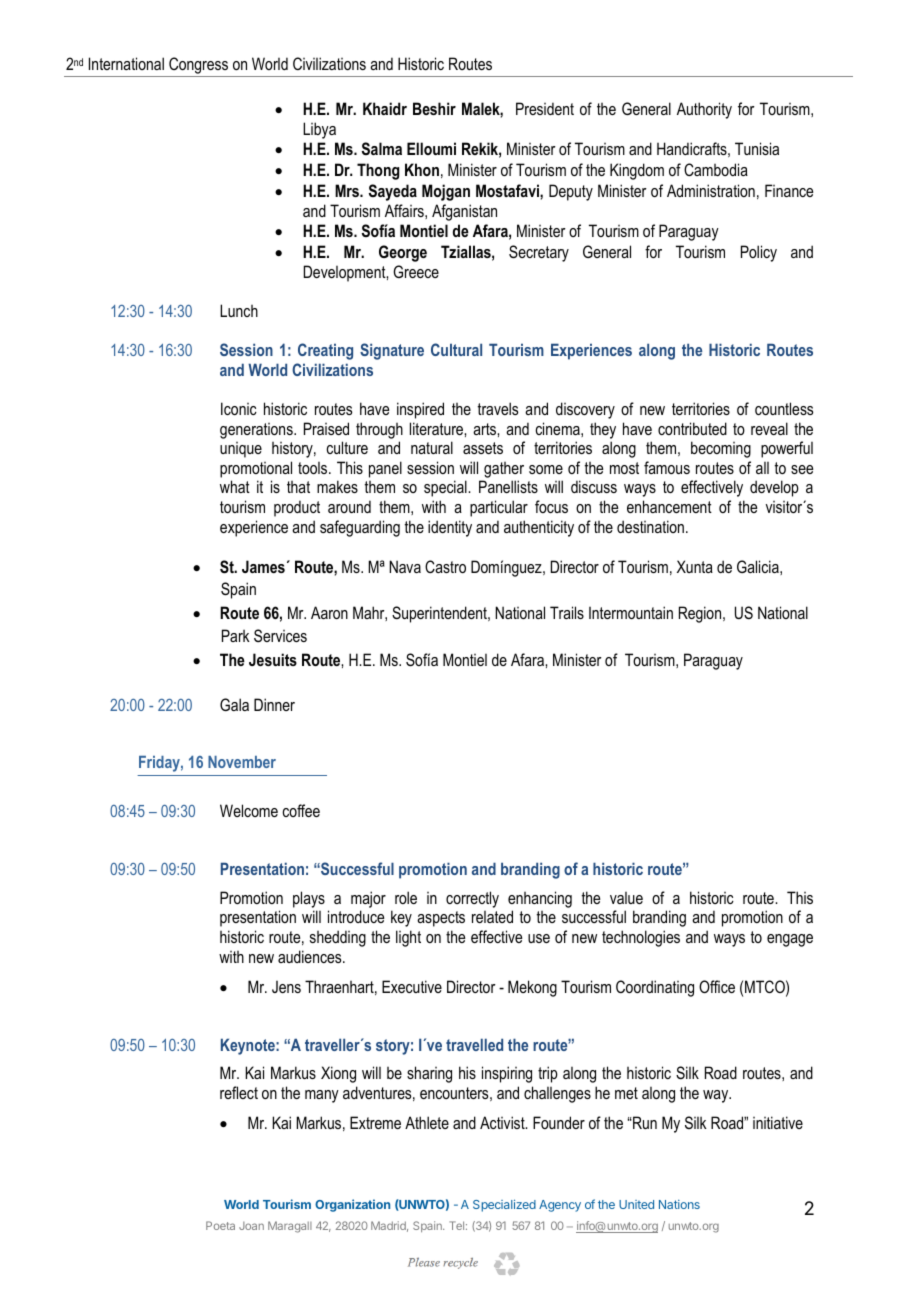 This screenshot has width=924, height=1308. Describe the element at coordinates (440, 614) in the screenshot. I see `Superintendent` at that location.
